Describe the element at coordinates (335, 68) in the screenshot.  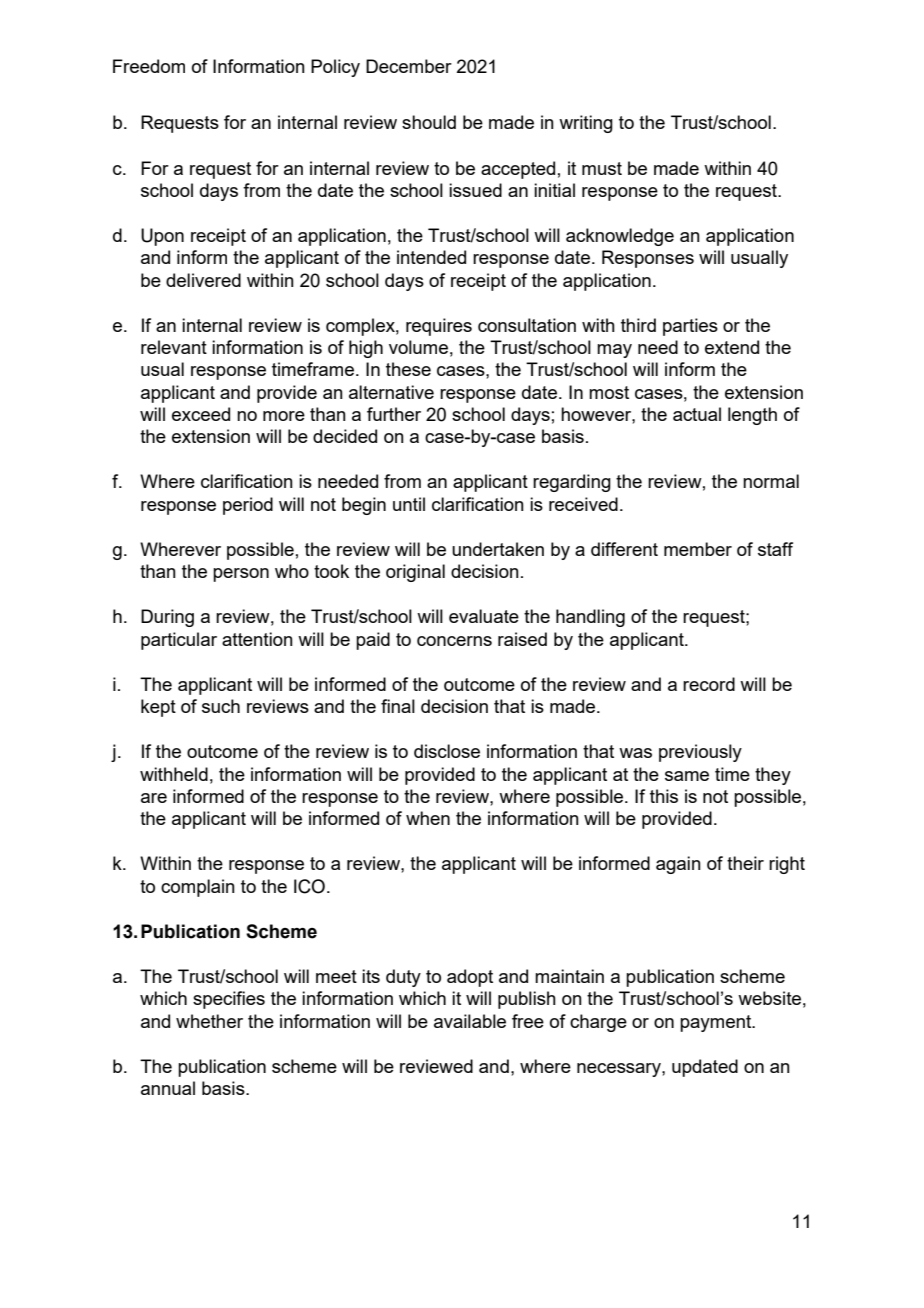
I see `Policy` at that location.
